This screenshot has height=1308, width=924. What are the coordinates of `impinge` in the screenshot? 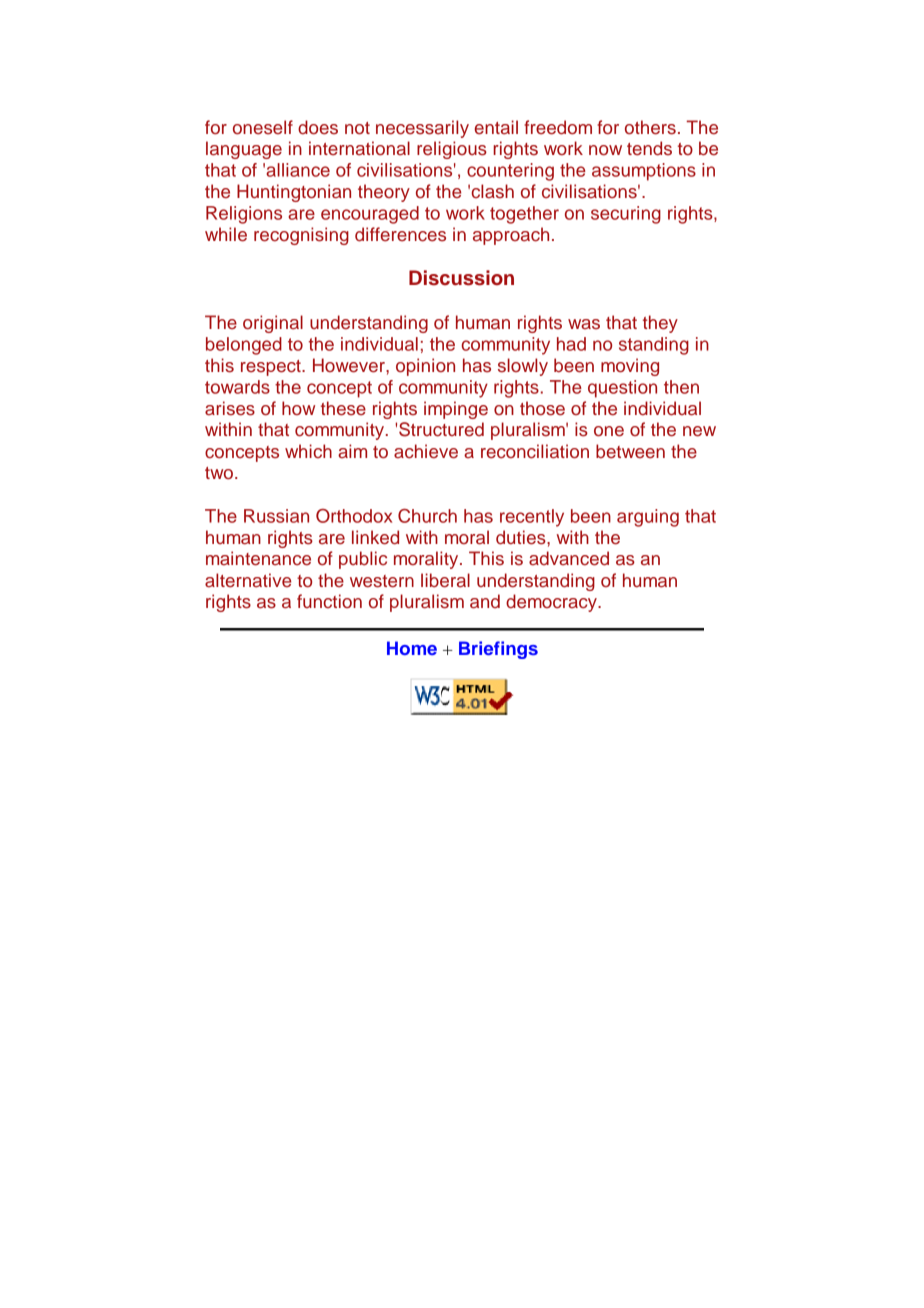 It's located at (456, 410).
